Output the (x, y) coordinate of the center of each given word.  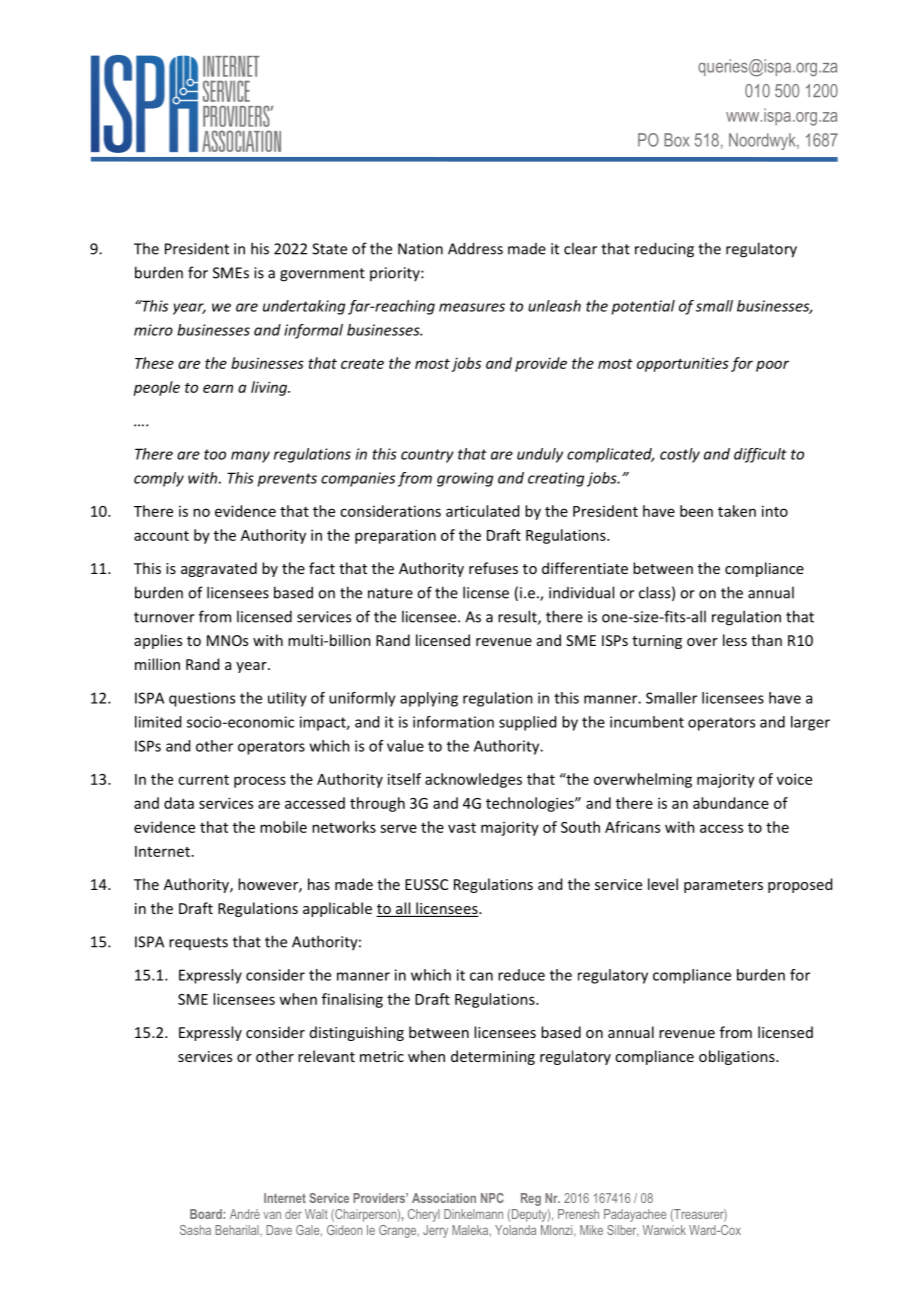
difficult (760, 455)
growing (465, 479)
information (453, 722)
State (329, 249)
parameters (723, 886)
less (735, 640)
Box (676, 140)
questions (202, 699)
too (215, 454)
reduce (521, 975)
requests (198, 943)
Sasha (195, 1230)
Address (475, 248)
